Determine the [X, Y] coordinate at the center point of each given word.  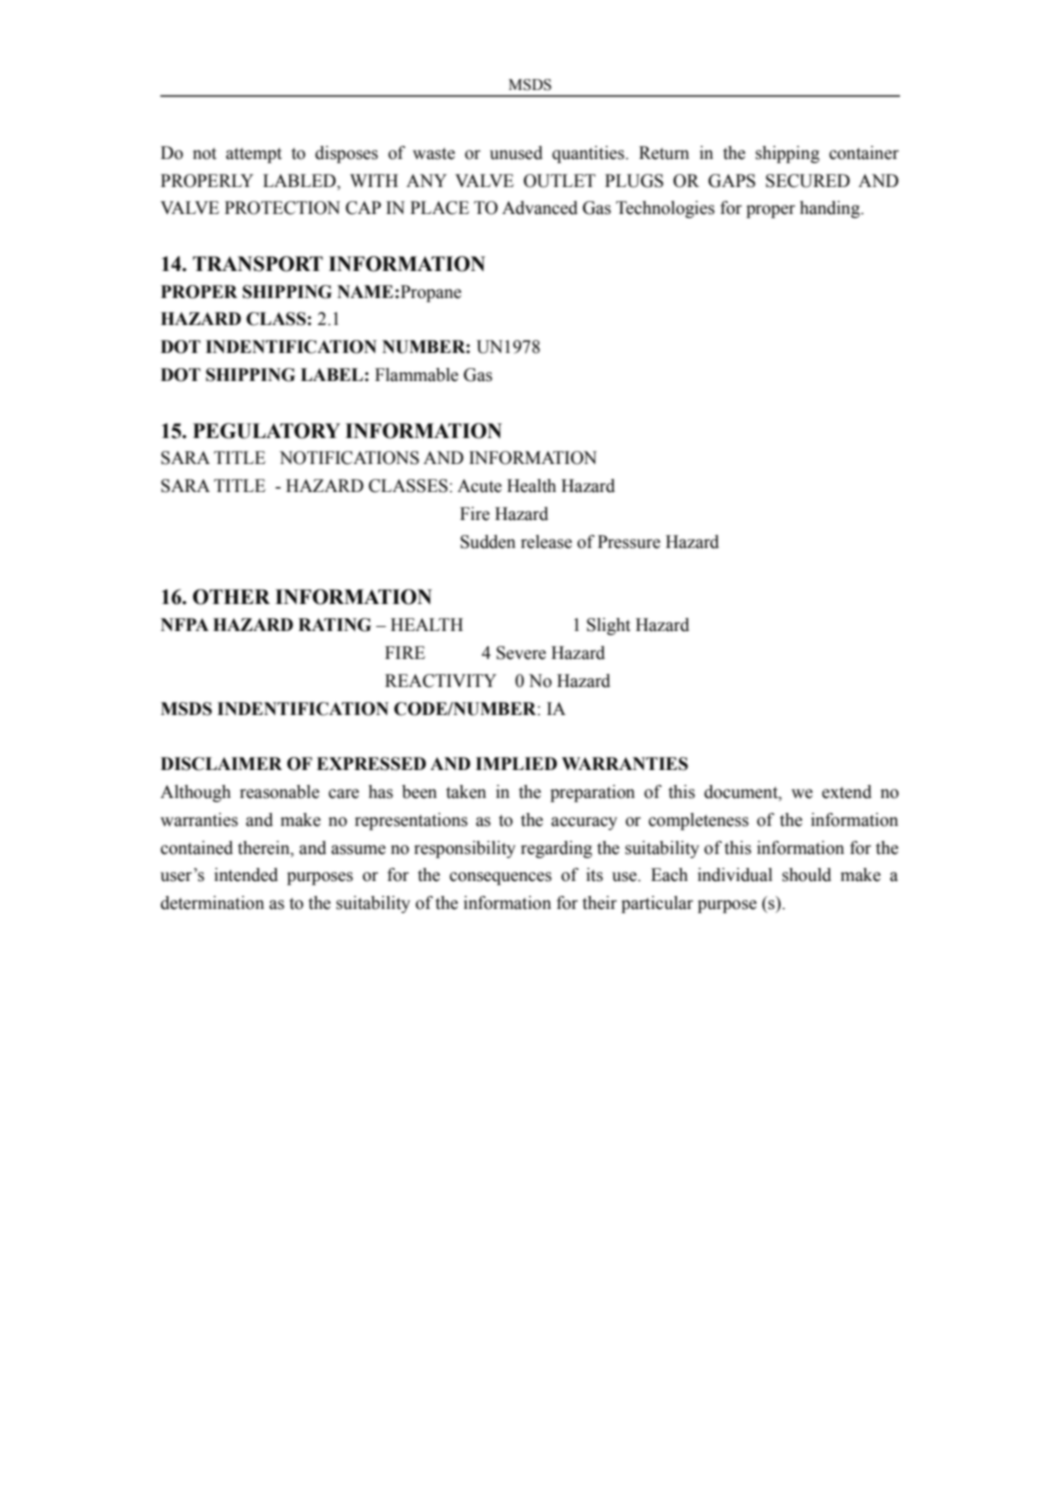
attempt [254, 155]
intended [246, 875]
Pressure [629, 542]
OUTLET [560, 181]
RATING [334, 625]
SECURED [808, 181]
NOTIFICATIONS [349, 458]
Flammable [416, 375]
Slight [608, 626]
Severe [521, 653]
